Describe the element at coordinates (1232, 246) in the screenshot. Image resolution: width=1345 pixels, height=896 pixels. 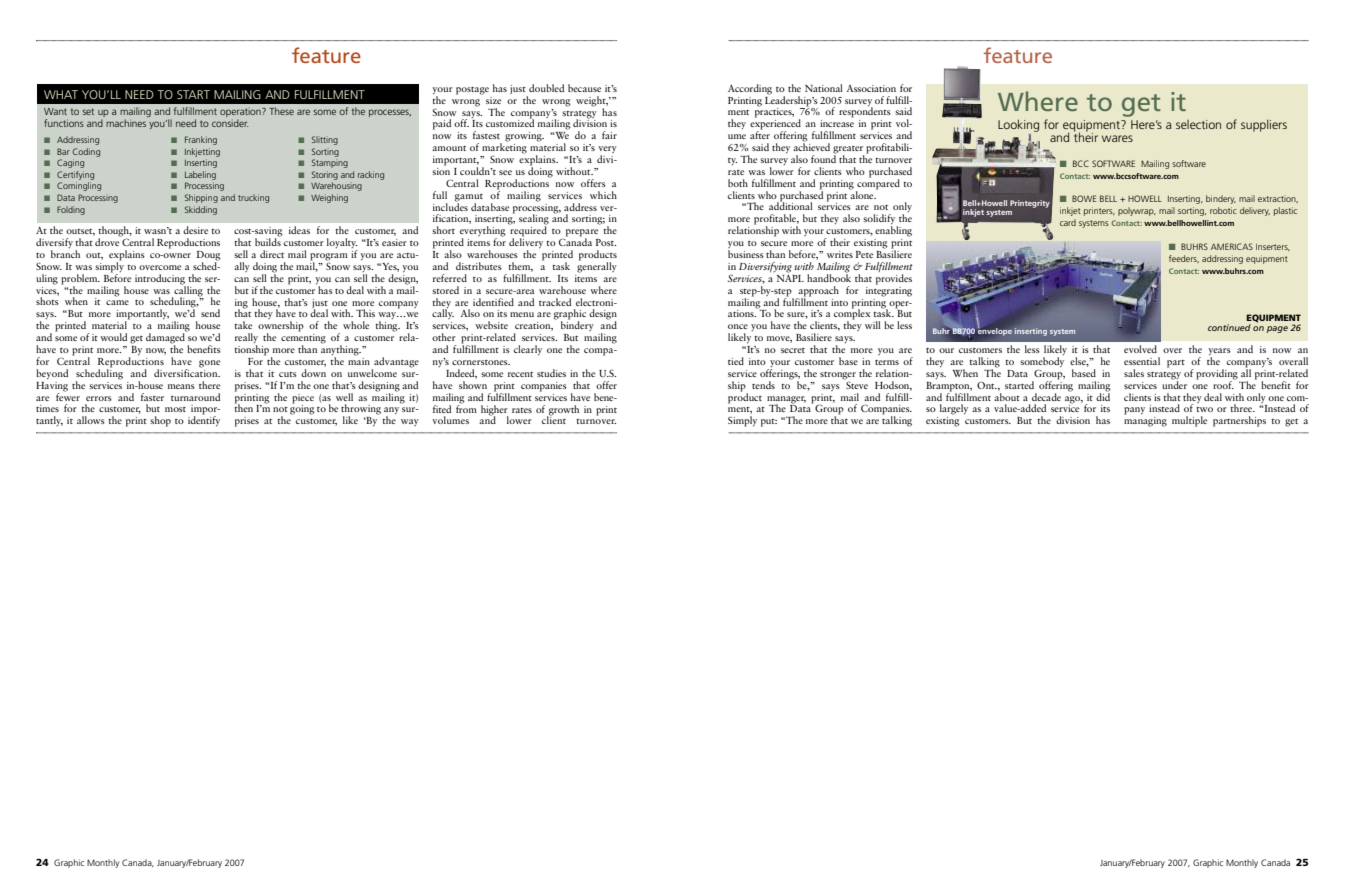
I see `AMERICAS` at that location.
